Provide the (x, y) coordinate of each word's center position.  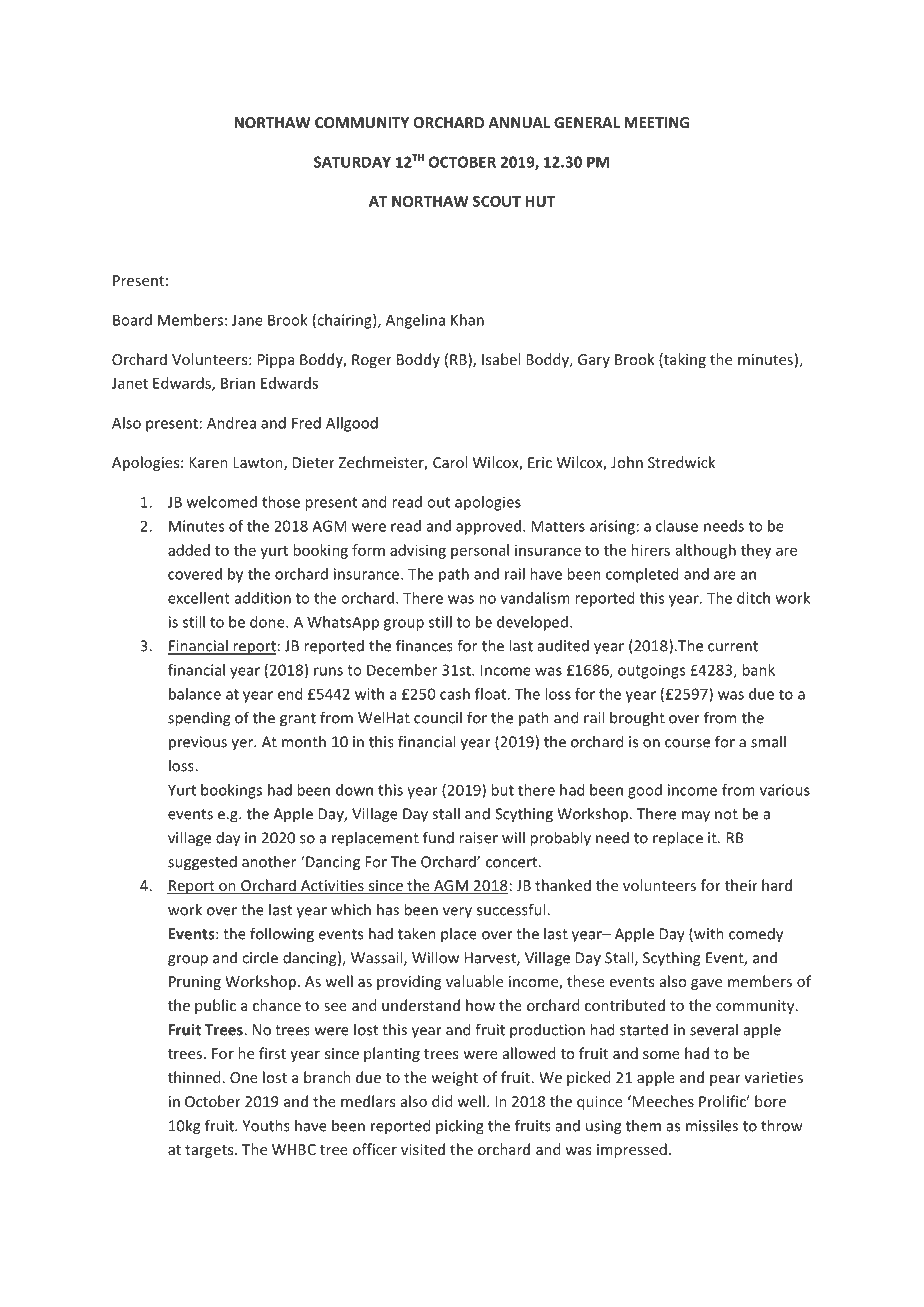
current (733, 646)
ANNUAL (519, 122)
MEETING (656, 122)
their (741, 885)
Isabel (501, 359)
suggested (202, 863)
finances (424, 645)
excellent (199, 598)
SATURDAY (352, 162)
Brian (238, 383)
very (457, 913)
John (627, 462)
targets (210, 1151)
